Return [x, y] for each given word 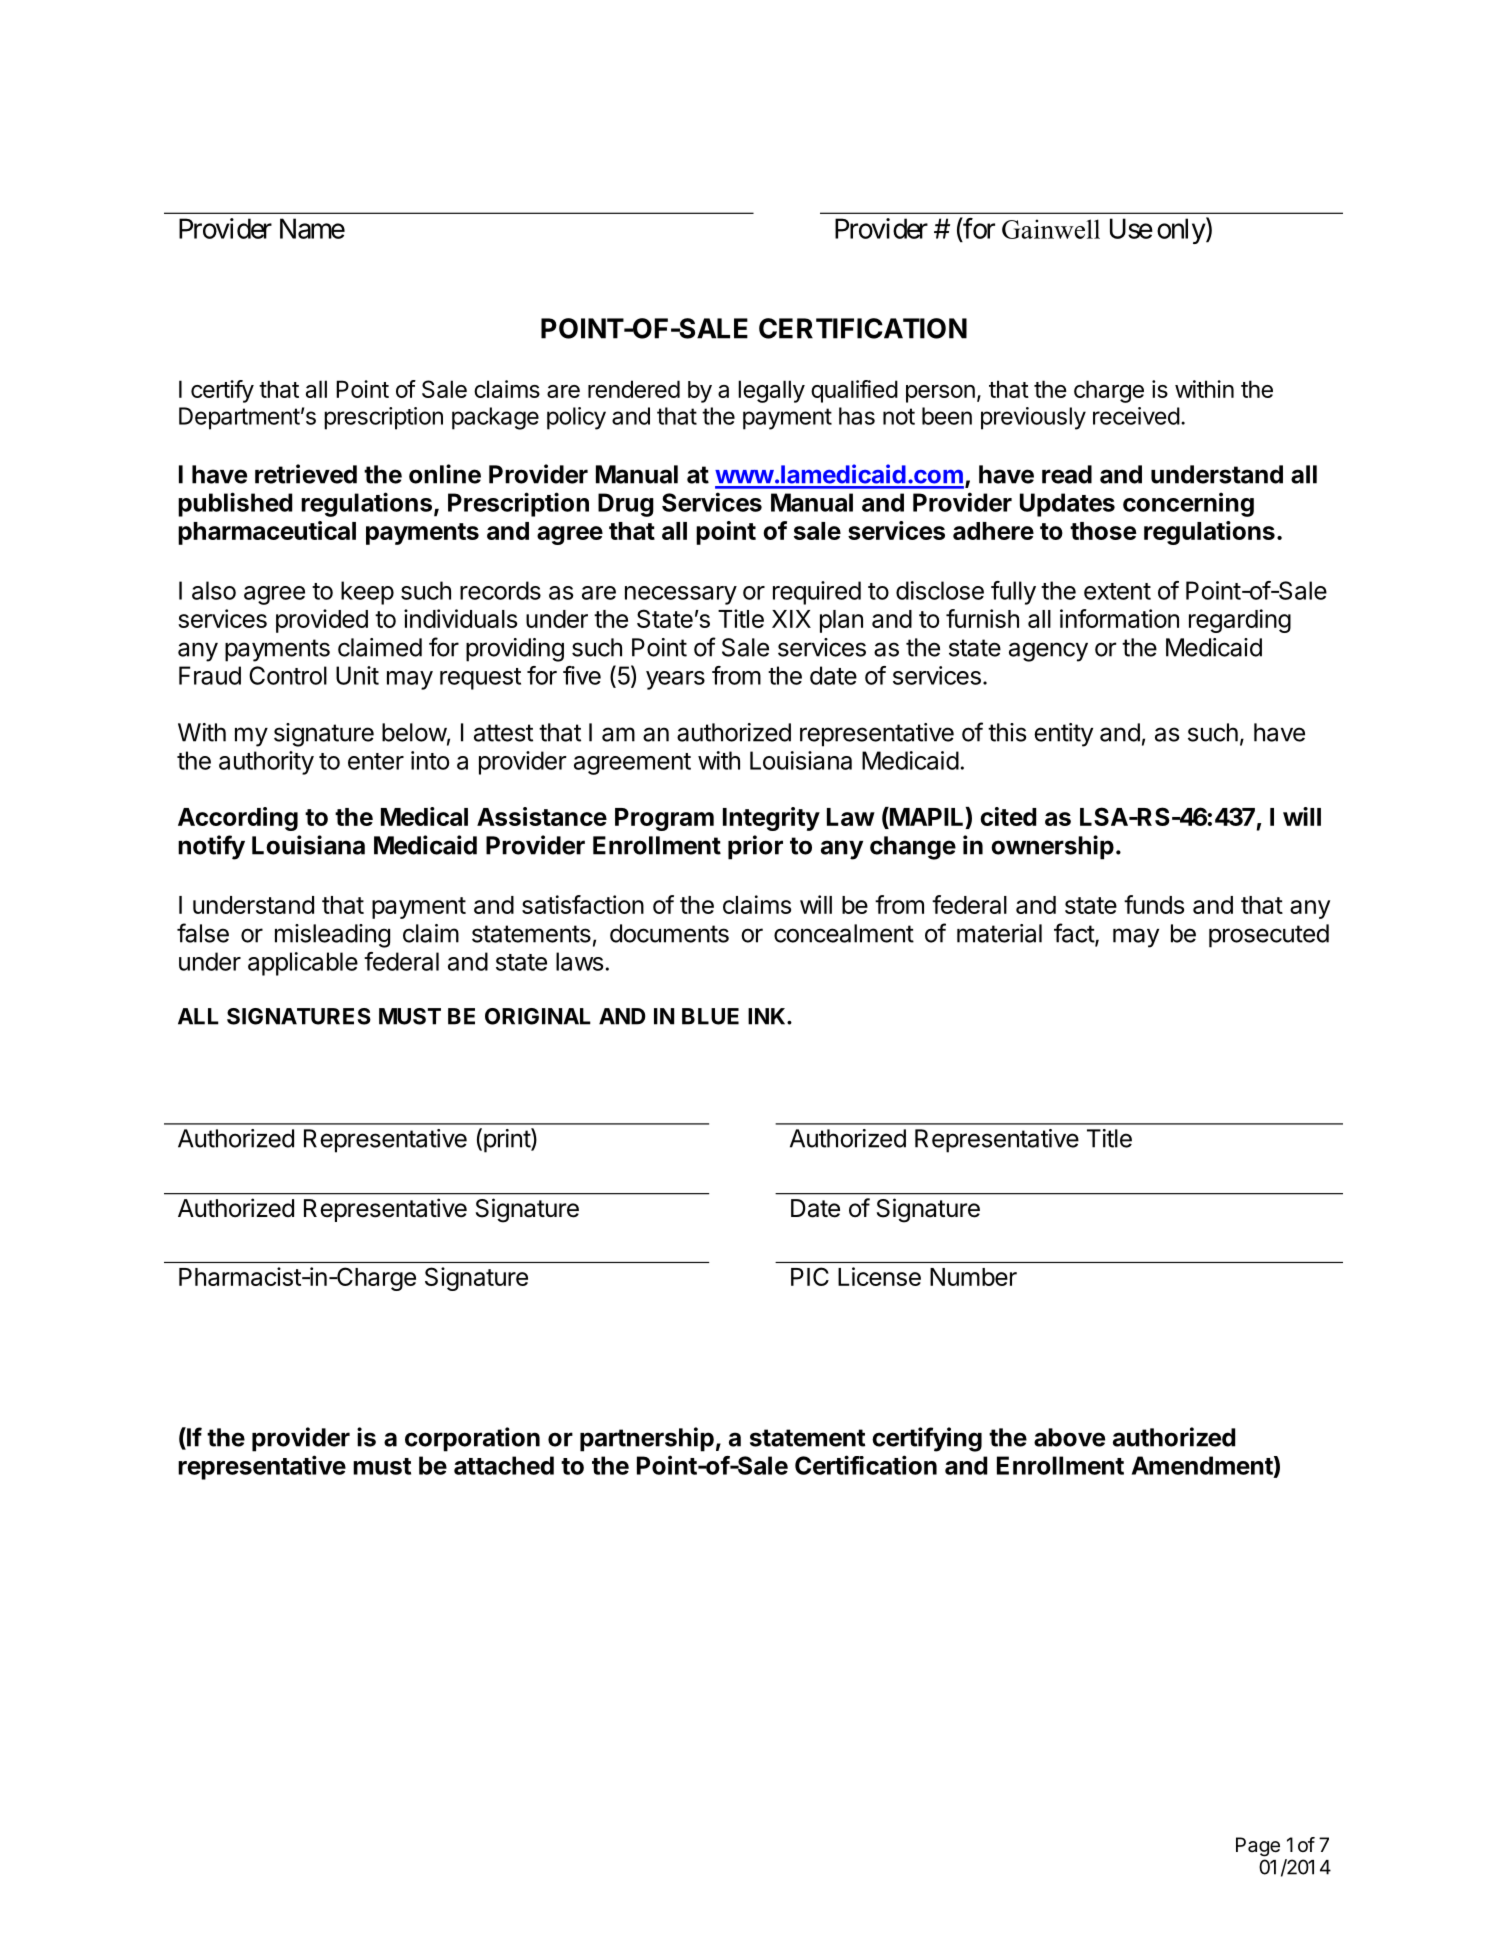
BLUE [710, 1016]
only [1181, 231]
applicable [303, 964]
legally [771, 391]
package [495, 418]
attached [504, 1465]
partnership [647, 1439]
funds [1154, 904]
